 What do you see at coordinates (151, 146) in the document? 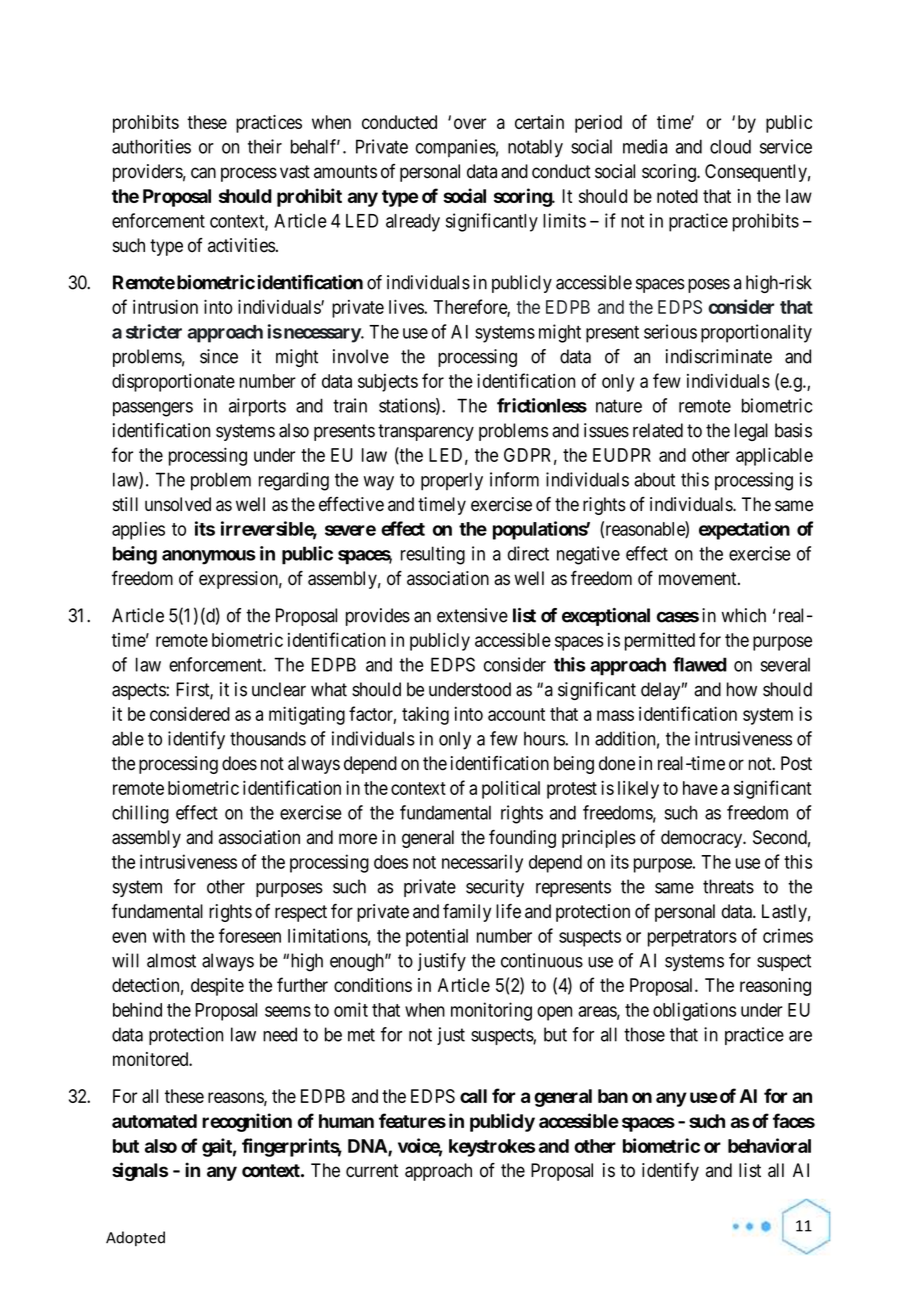
I see `authorities` at bounding box center [151, 146].
